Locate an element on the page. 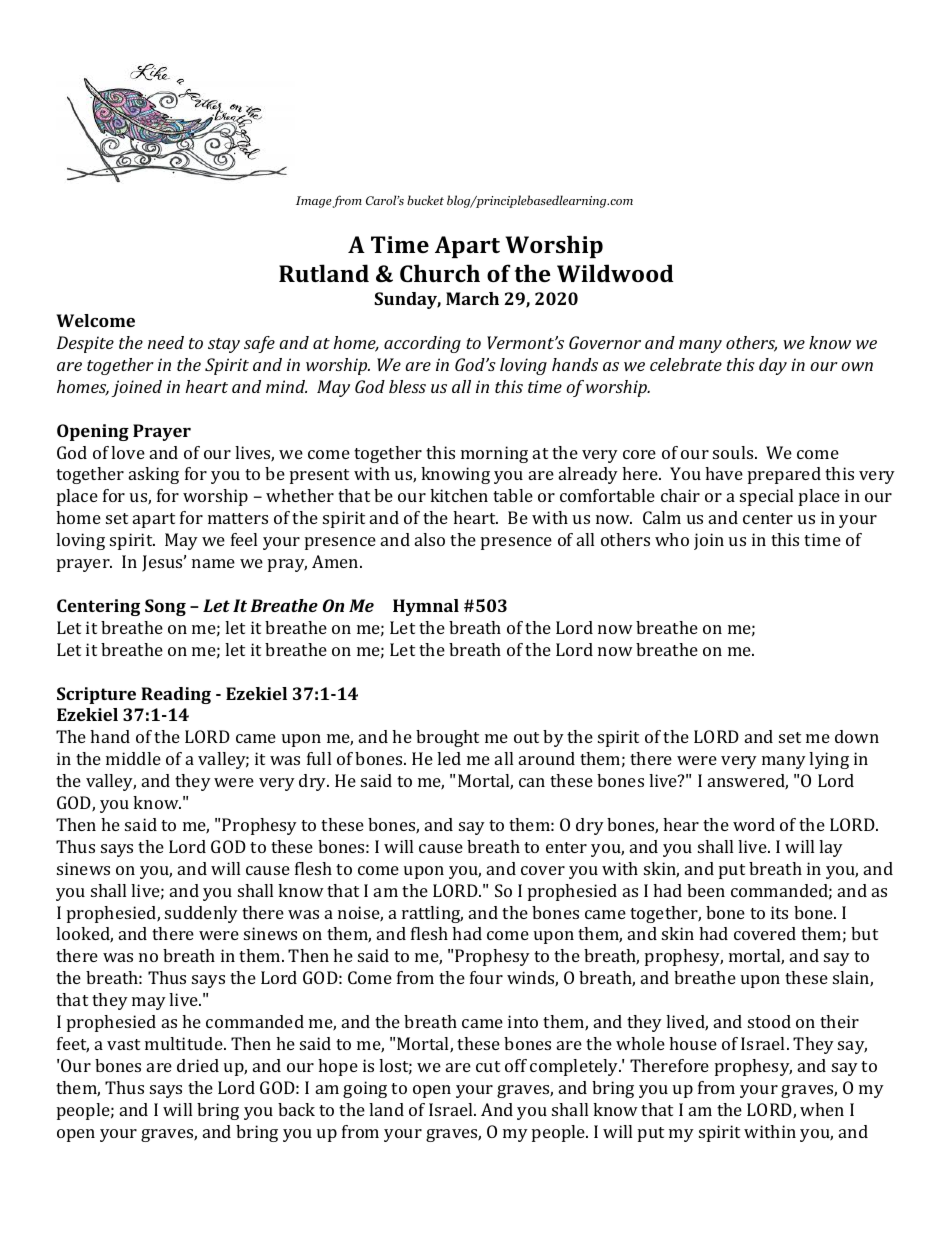  Church is located at coordinates (440, 273).
